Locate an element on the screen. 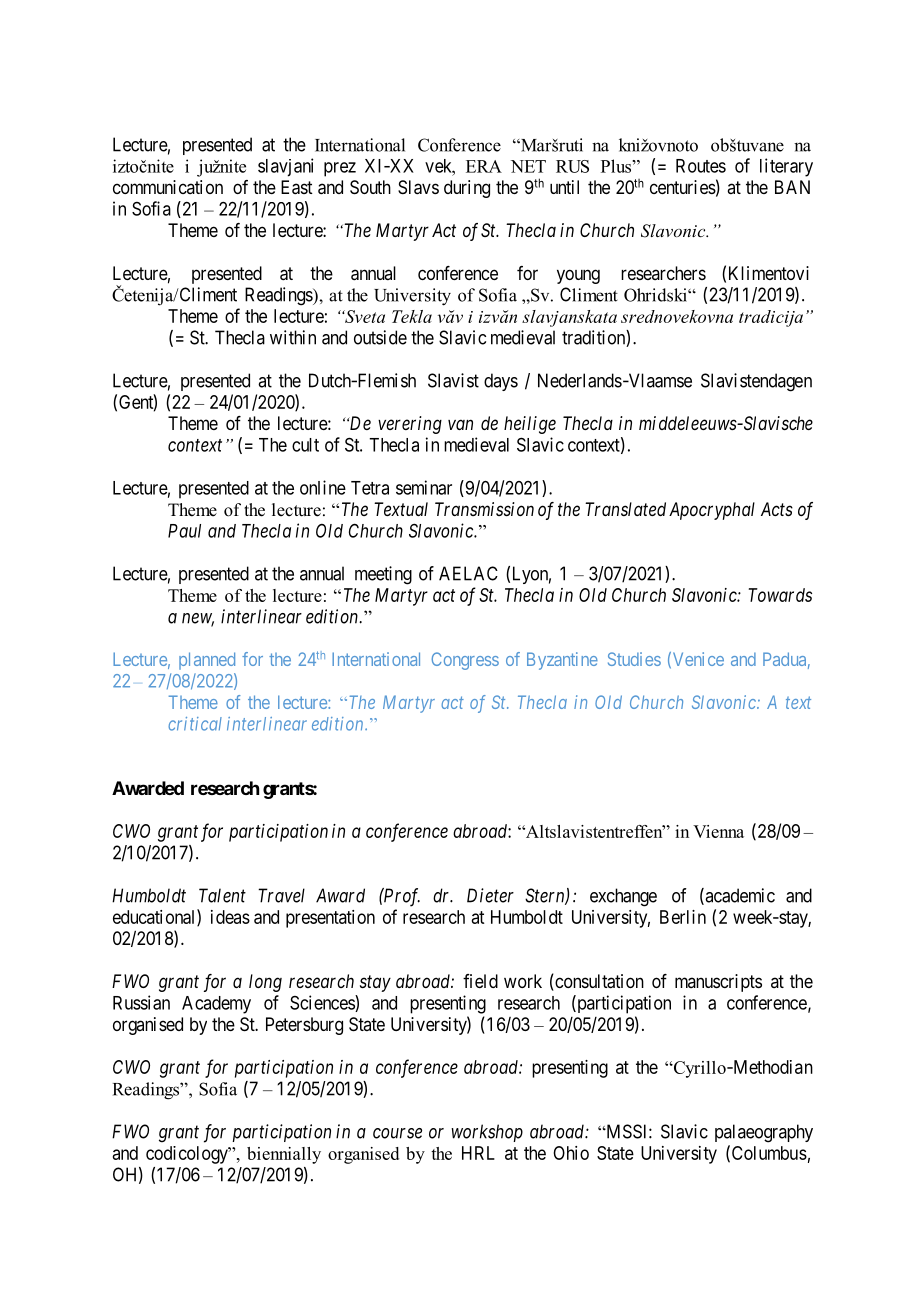 Image resolution: width=924 pixels, height=1308 pixels. Petersburg is located at coordinates (304, 1026).
